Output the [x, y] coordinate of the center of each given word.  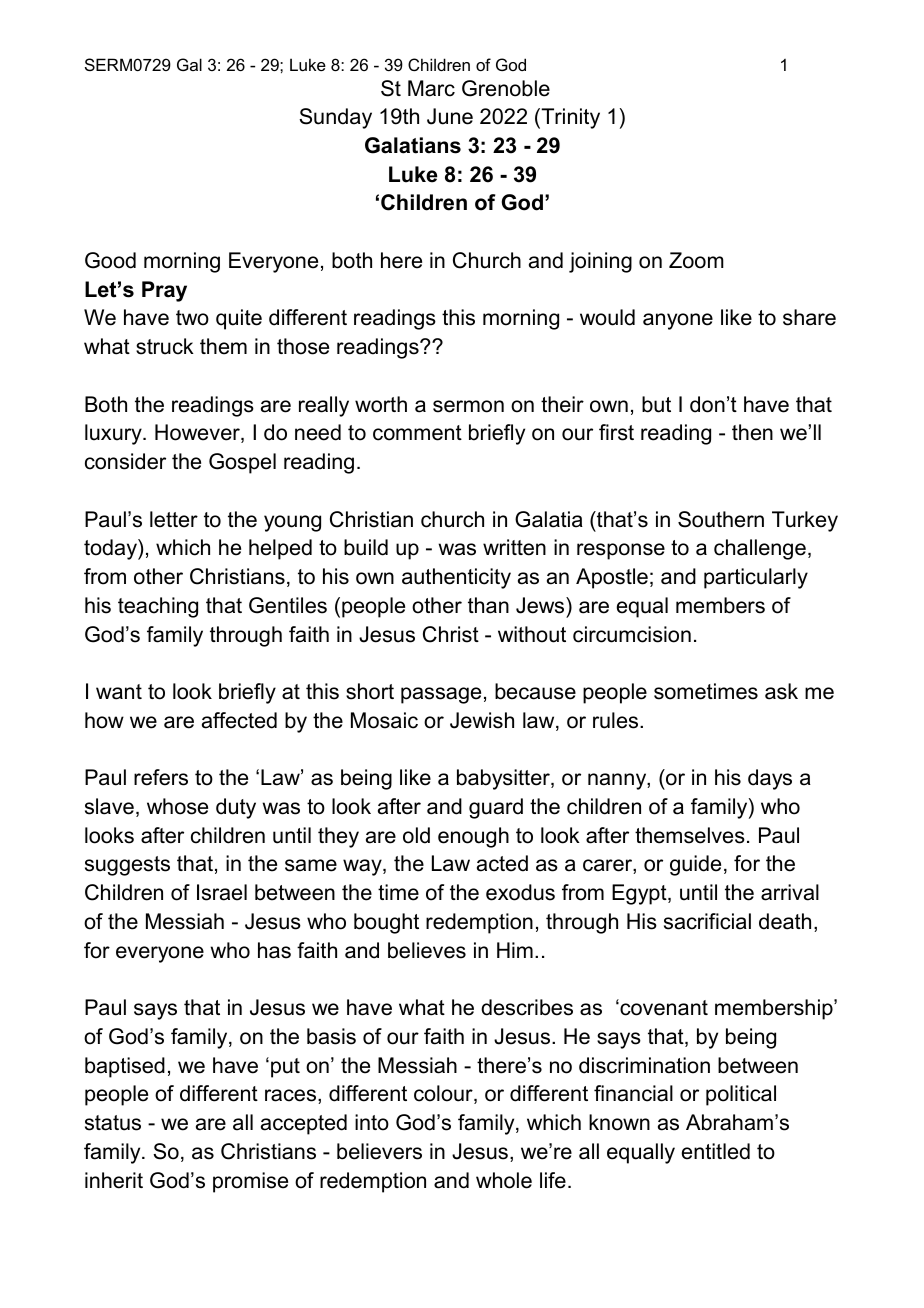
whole [504, 1180]
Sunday [335, 118]
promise [250, 1182]
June [450, 116]
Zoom [696, 260]
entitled [716, 1151]
